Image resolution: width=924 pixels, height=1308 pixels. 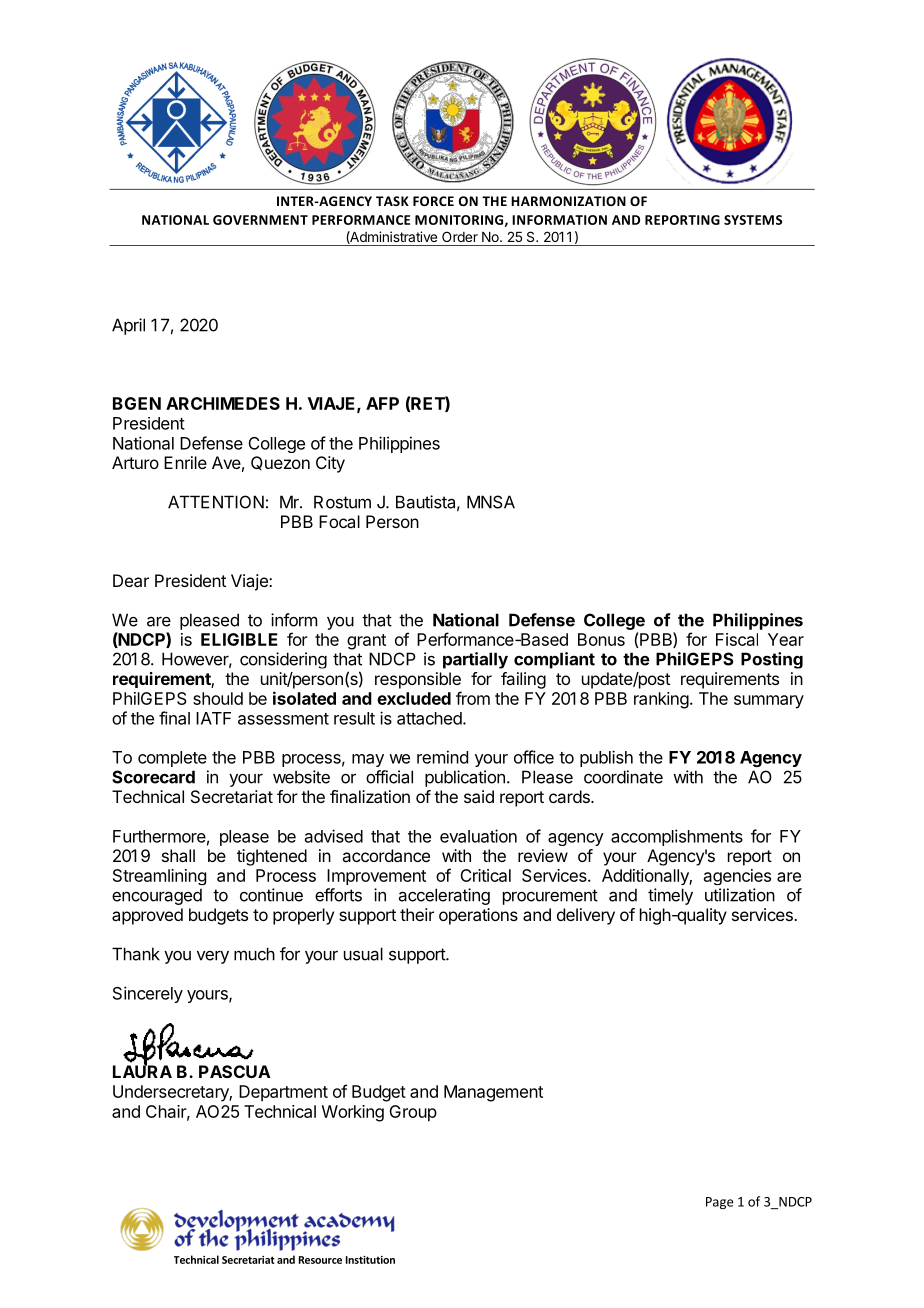 I want to click on should, so click(x=218, y=698).
